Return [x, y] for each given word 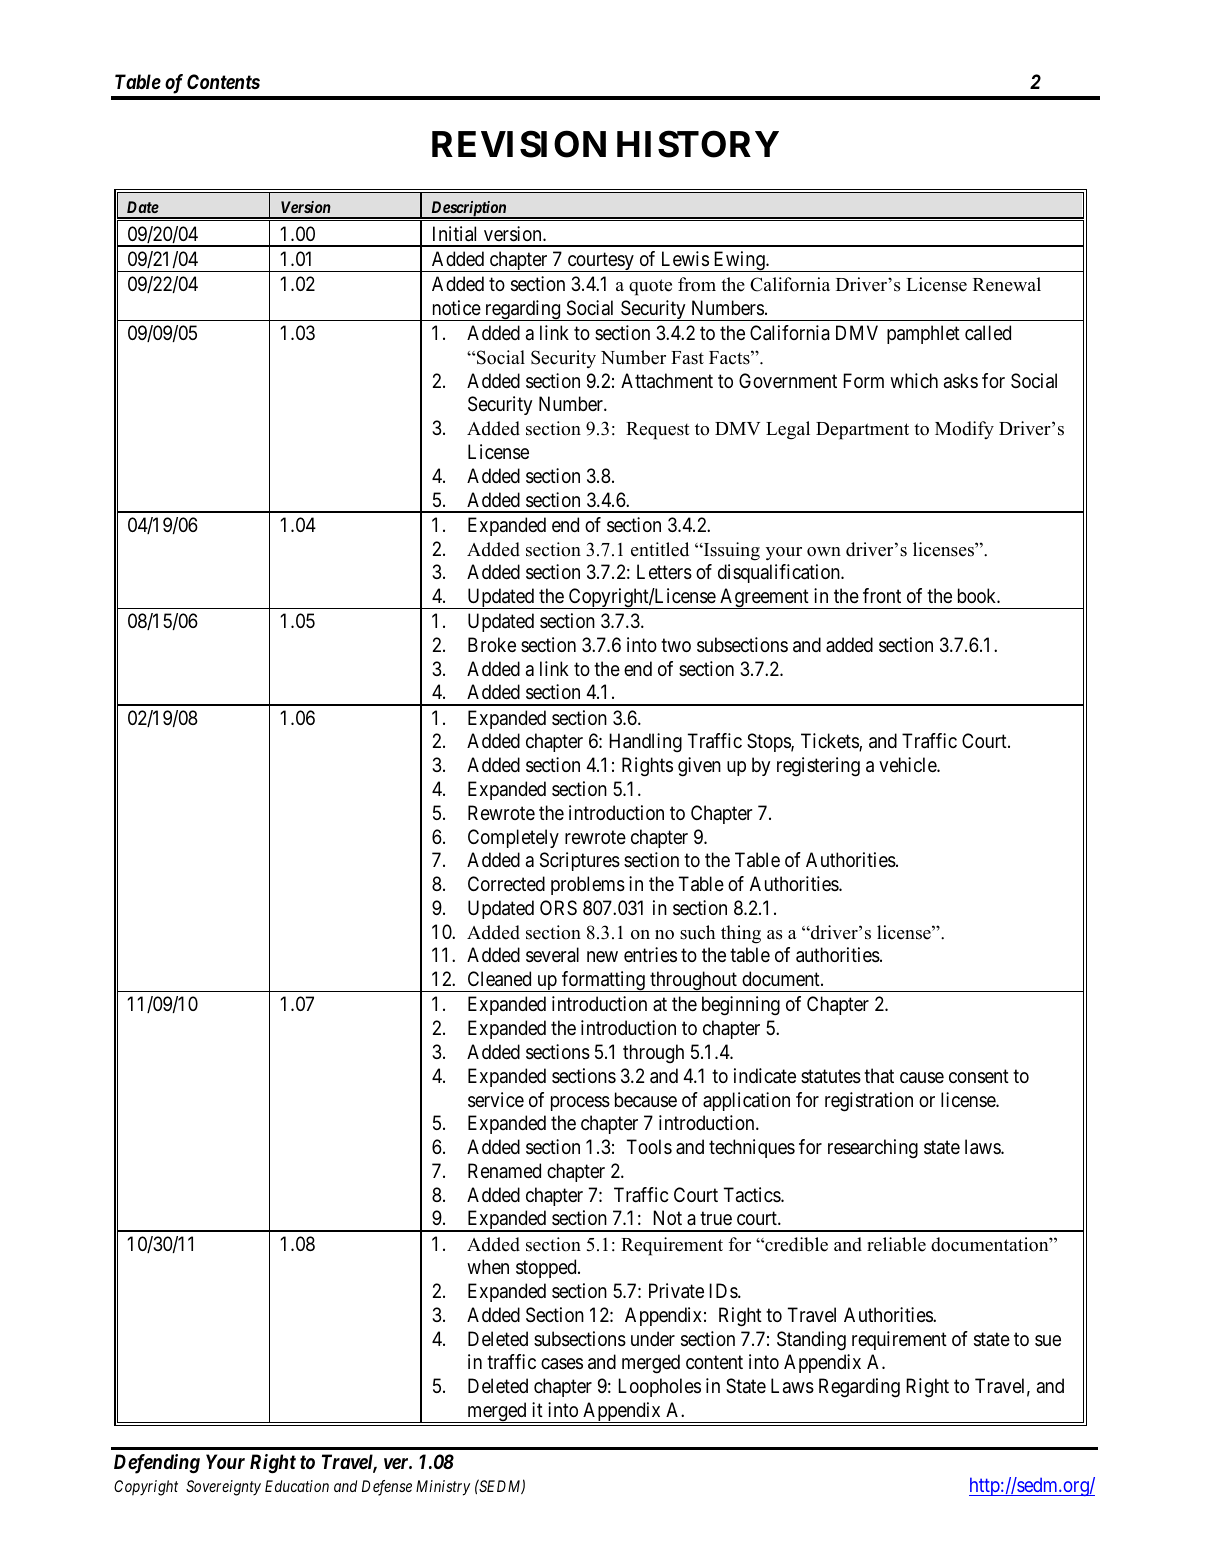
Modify [964, 430]
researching [873, 1149]
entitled [660, 549]
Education [297, 1486]
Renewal [1007, 284]
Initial [454, 234]
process [580, 1103]
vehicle [908, 765]
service [496, 1100]
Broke [492, 644]
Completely [513, 838]
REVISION [519, 144]
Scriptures [580, 861]
